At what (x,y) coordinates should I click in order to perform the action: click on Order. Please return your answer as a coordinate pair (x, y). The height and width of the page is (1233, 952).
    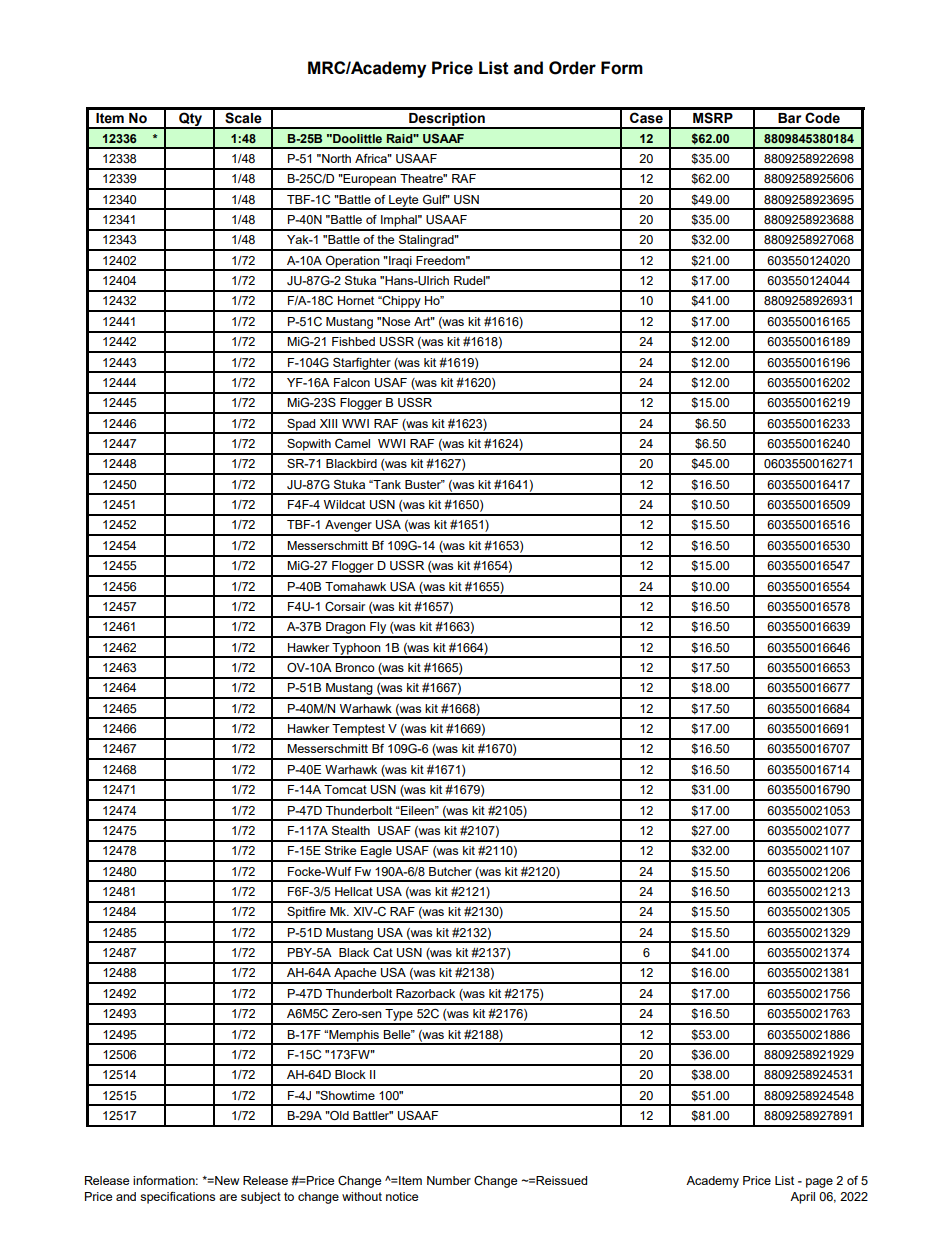
    Looking at the image, I should click on (572, 68).
